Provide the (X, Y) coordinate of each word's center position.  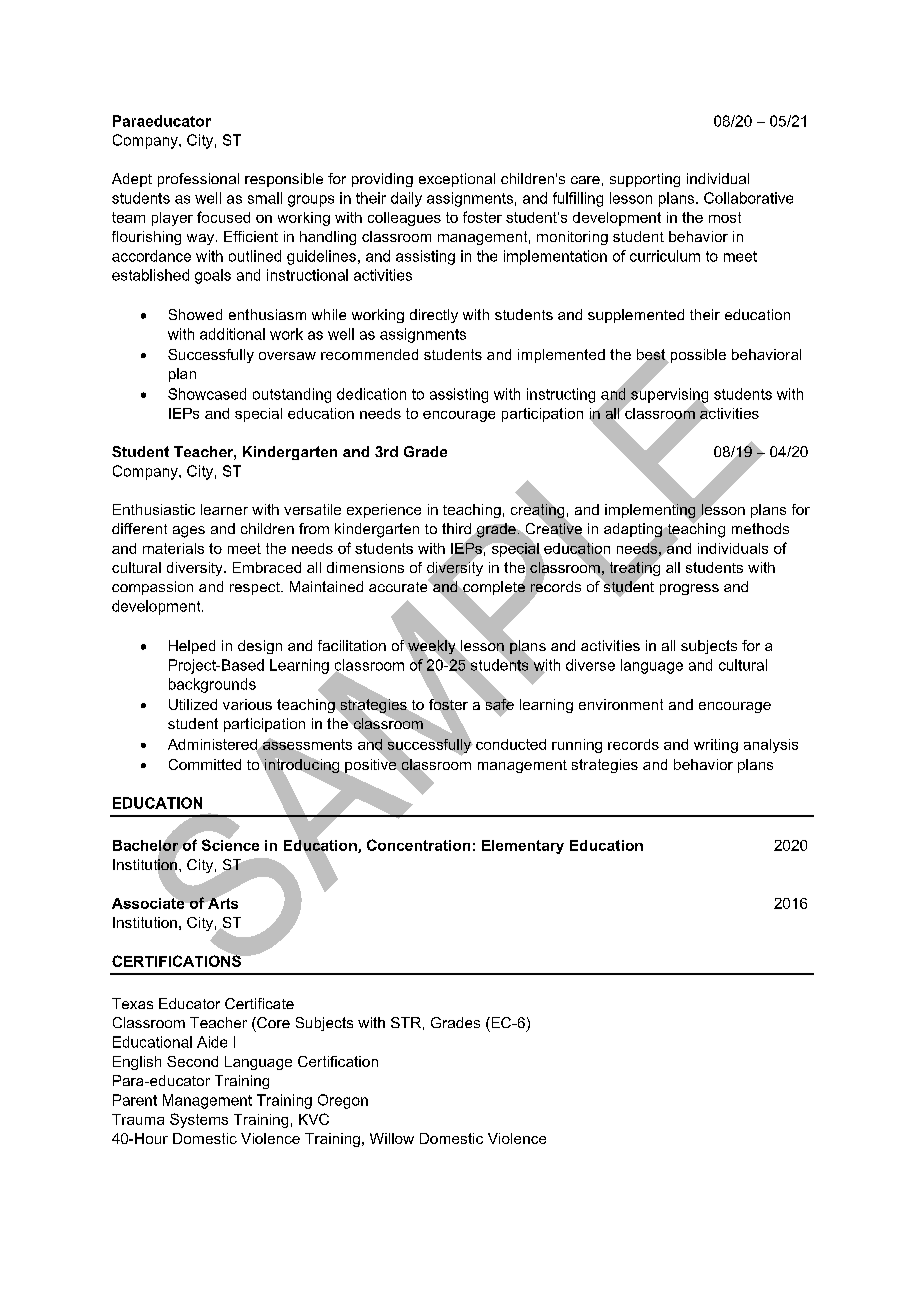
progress (689, 589)
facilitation (352, 645)
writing (716, 746)
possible (697, 356)
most (725, 217)
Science (230, 844)
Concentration (418, 845)
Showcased (207, 394)
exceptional (457, 180)
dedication (371, 394)
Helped (192, 647)
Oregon (343, 1101)
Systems (199, 1120)
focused (223, 217)
